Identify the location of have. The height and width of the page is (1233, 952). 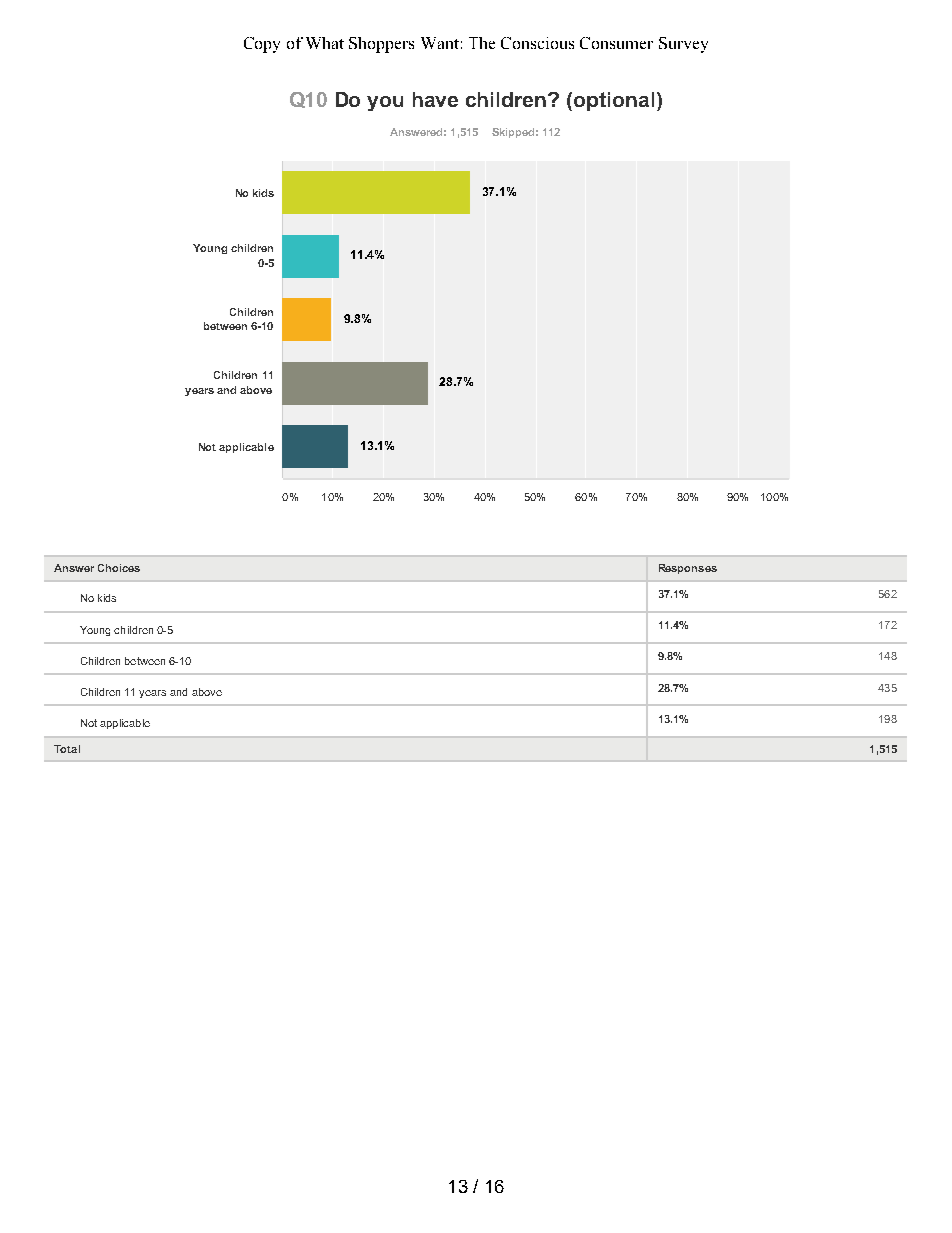
(435, 99).
